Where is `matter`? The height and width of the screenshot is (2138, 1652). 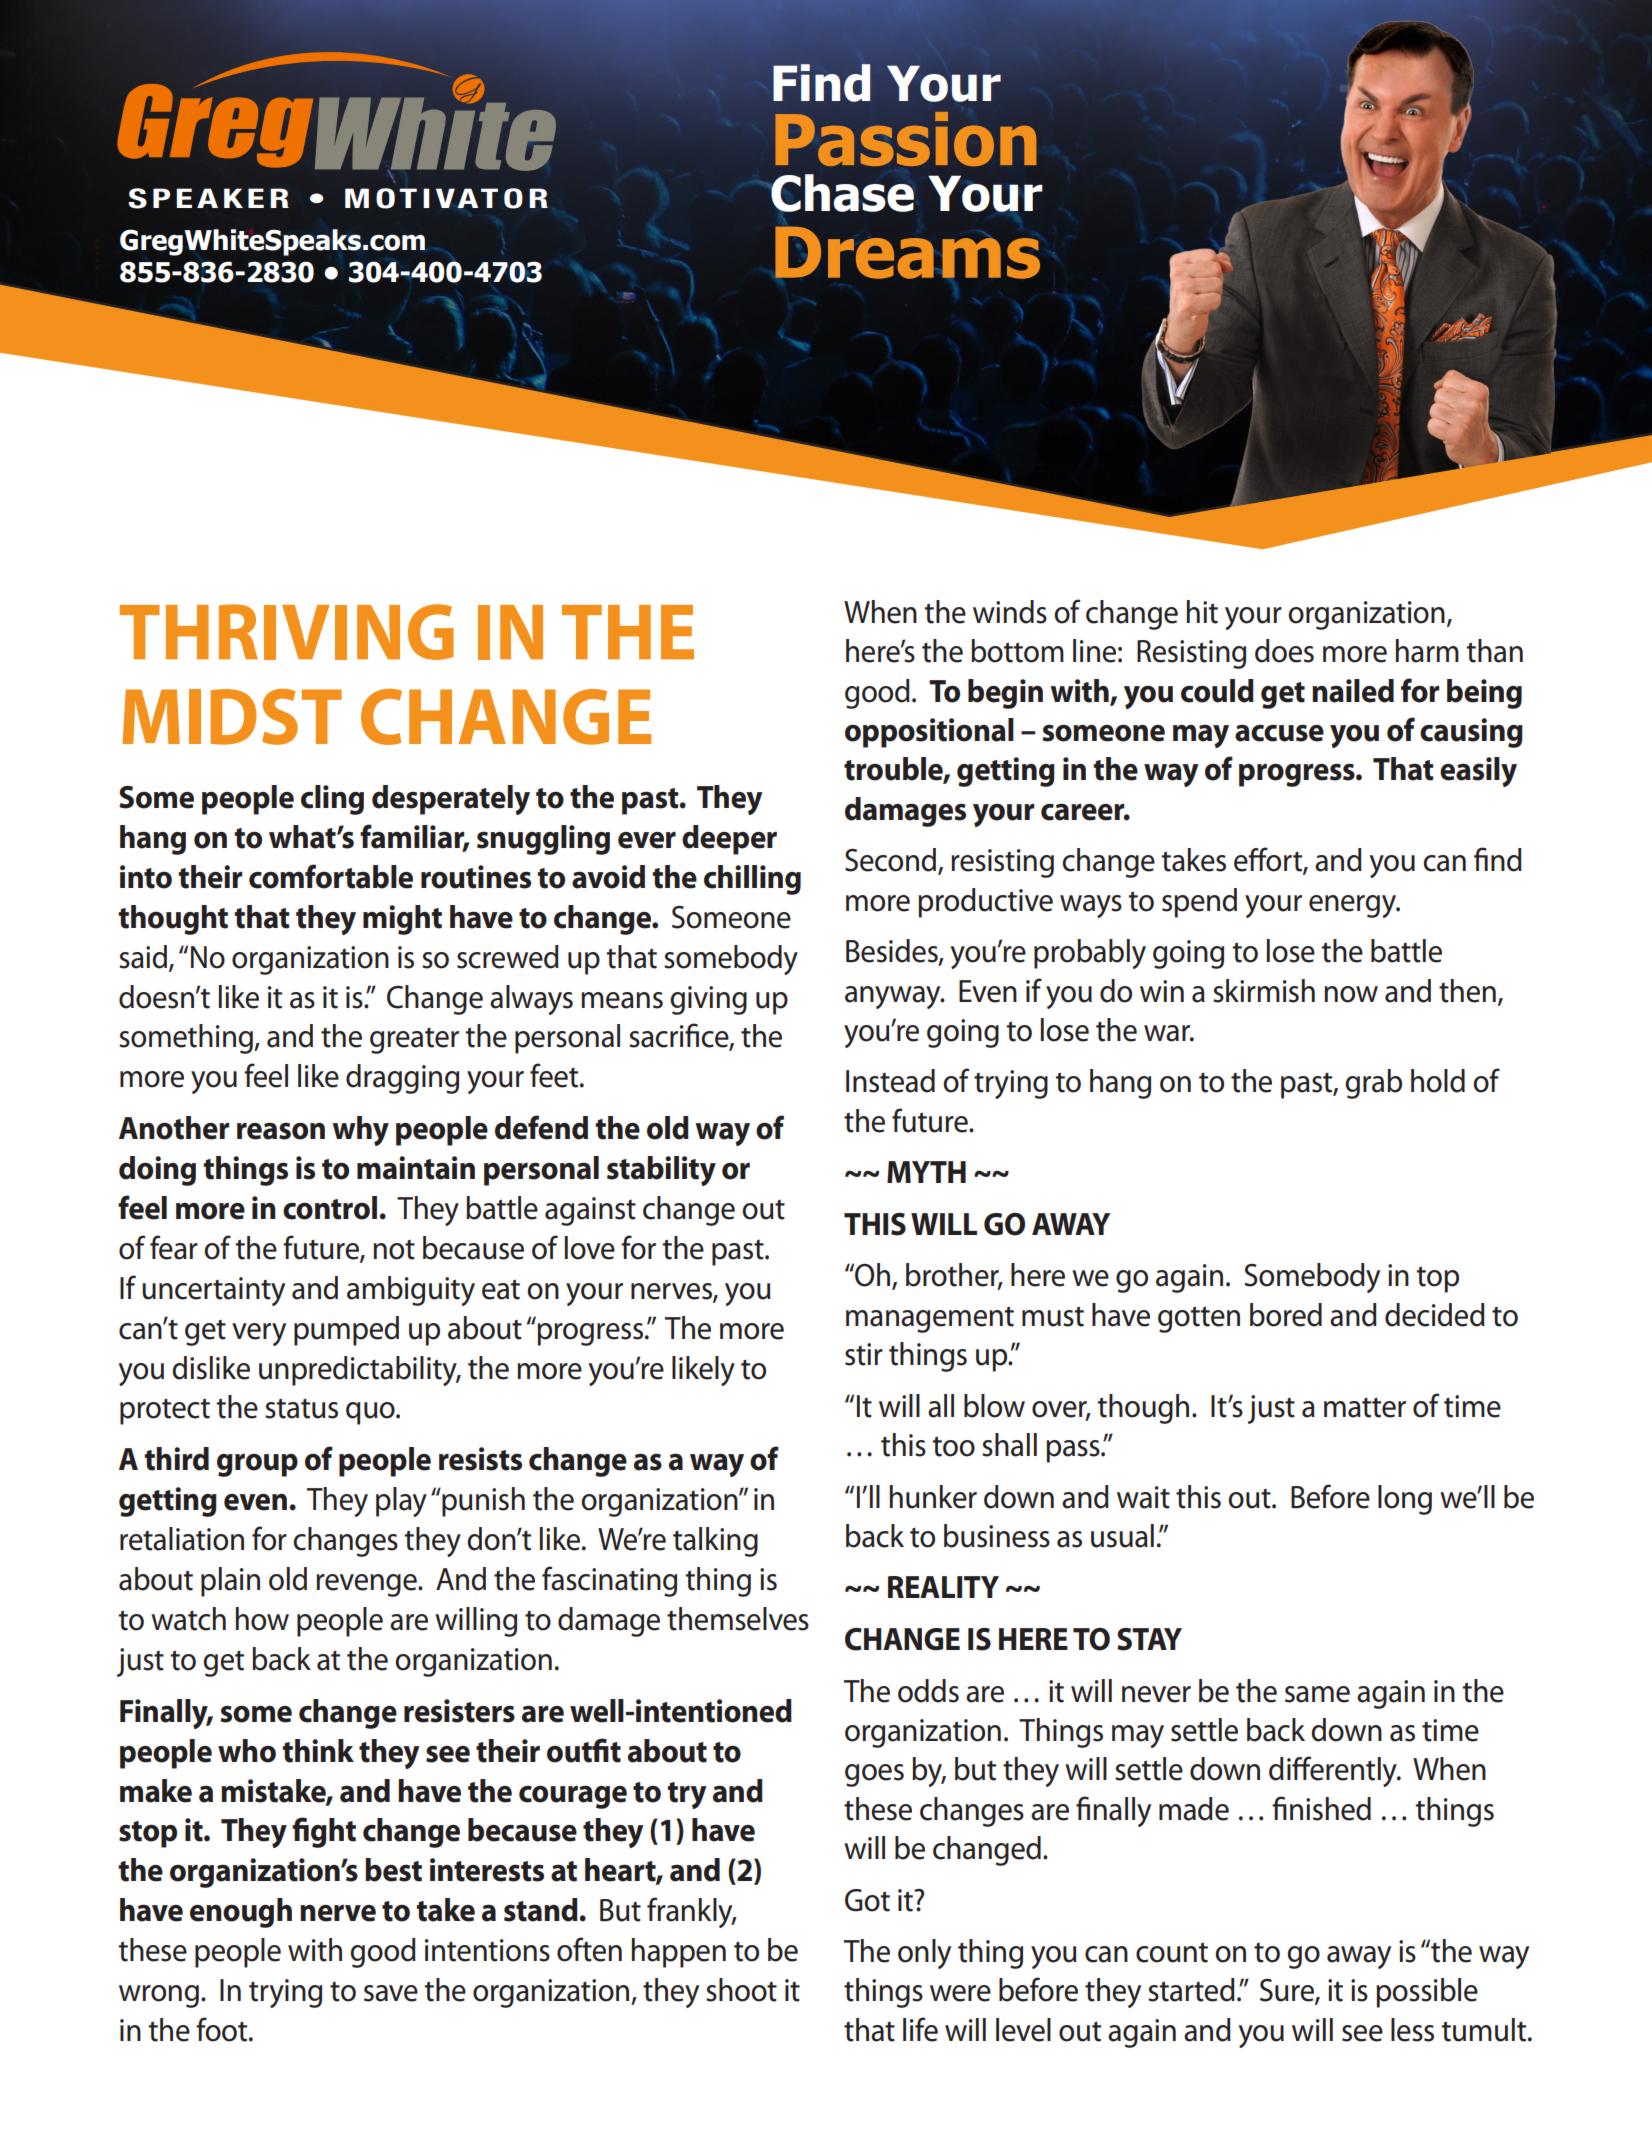
matter is located at coordinates (1365, 1407).
